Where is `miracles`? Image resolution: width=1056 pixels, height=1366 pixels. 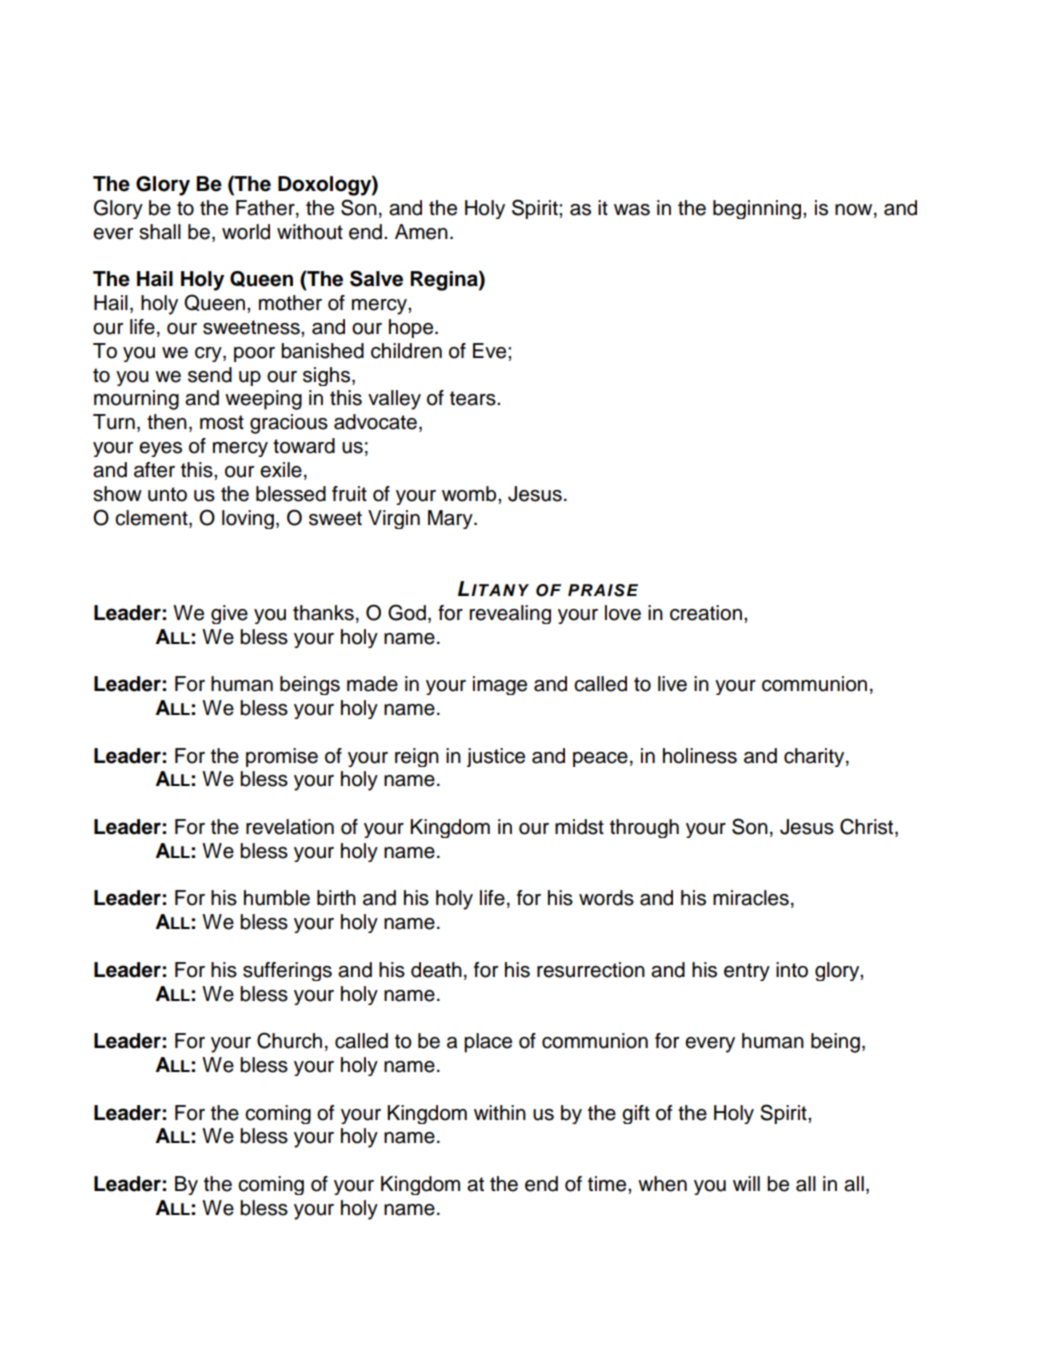
miracles is located at coordinates (751, 898).
